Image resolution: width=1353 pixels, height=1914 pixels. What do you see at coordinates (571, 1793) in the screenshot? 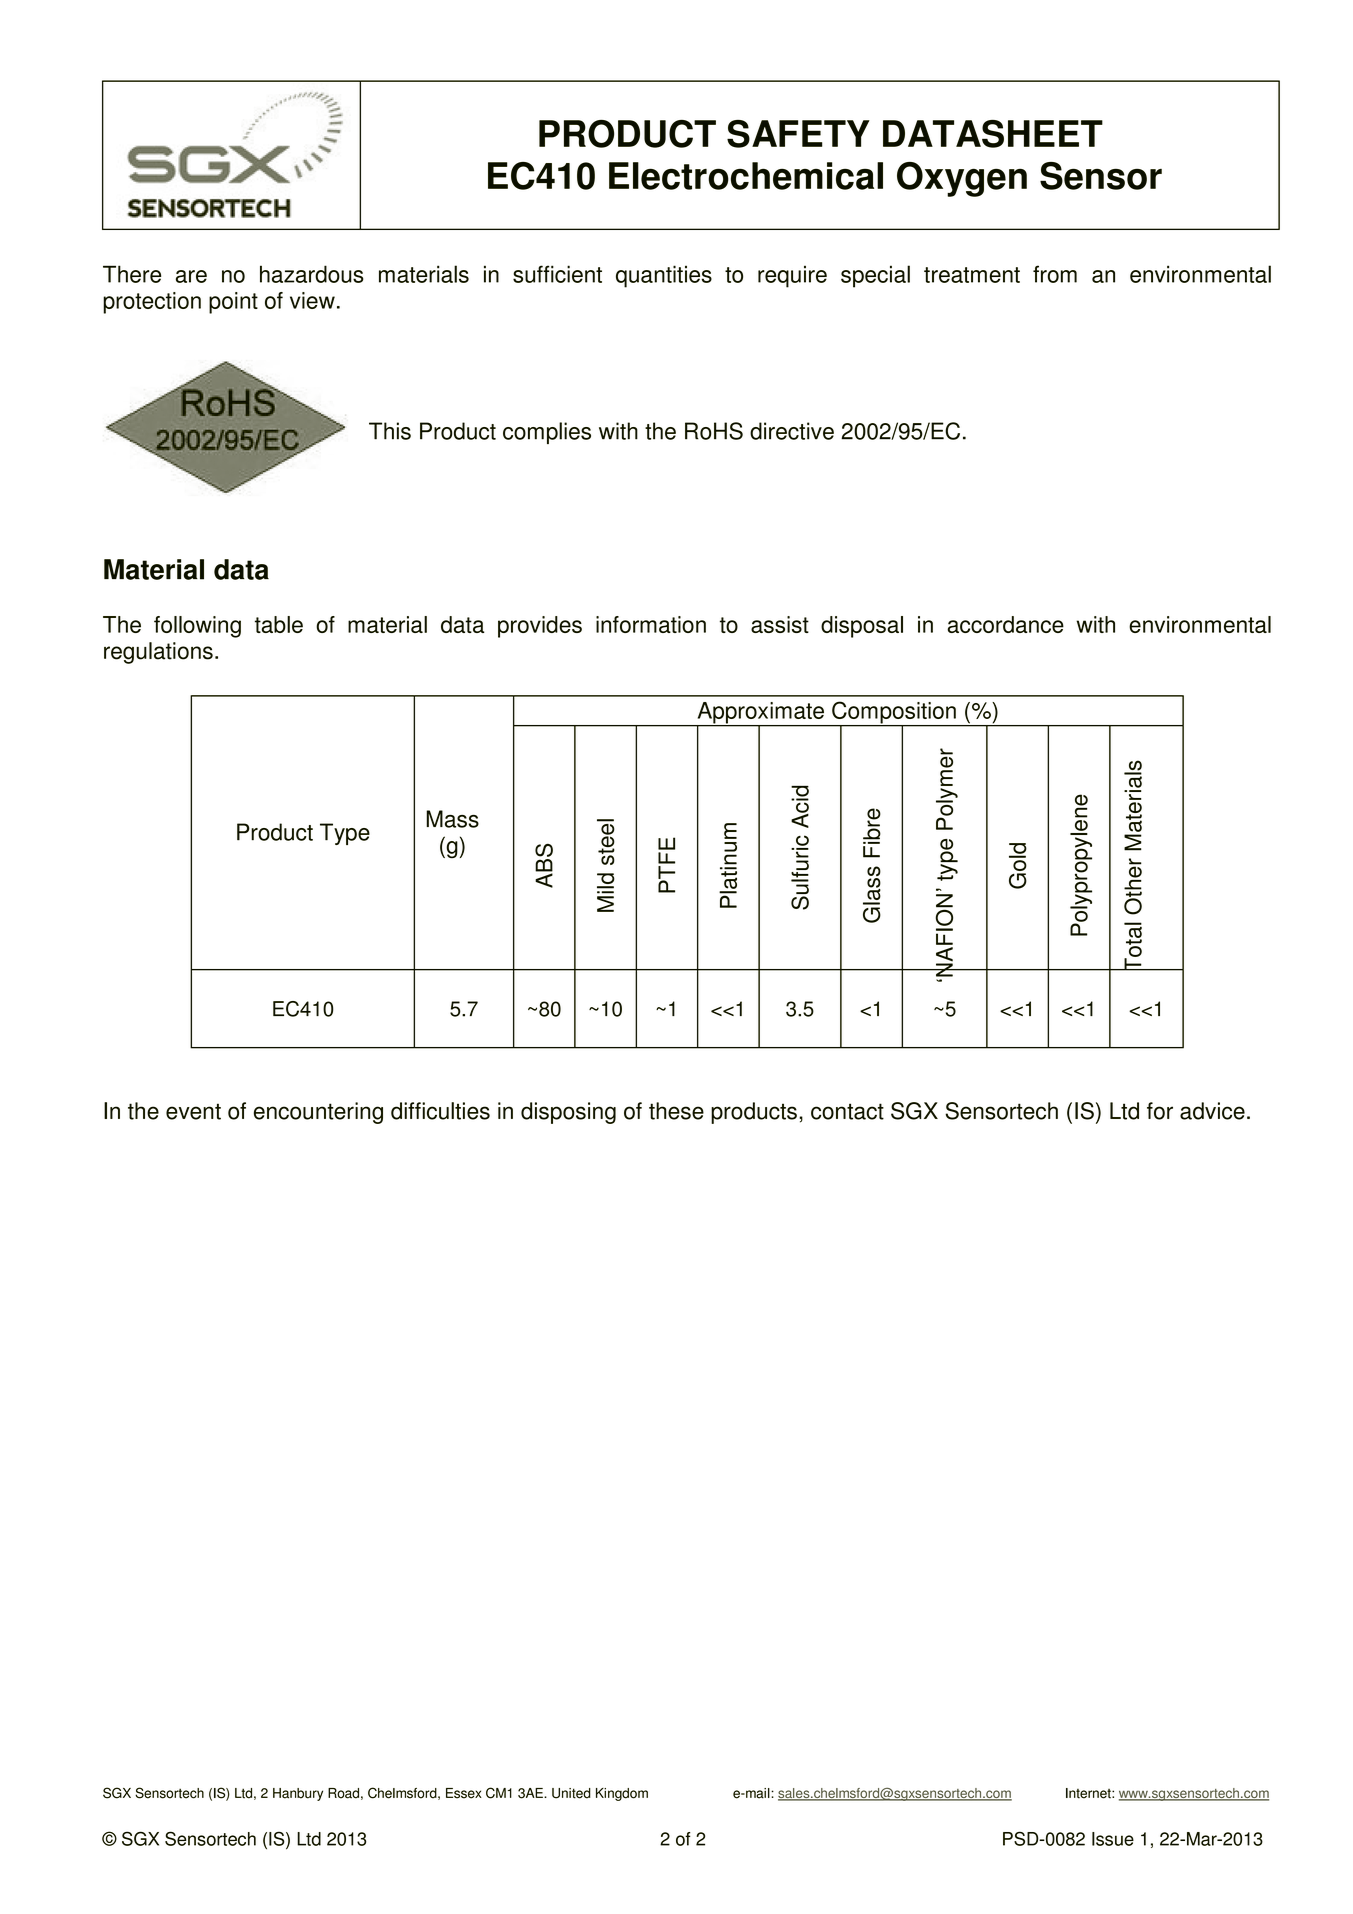
I see `United` at bounding box center [571, 1793].
